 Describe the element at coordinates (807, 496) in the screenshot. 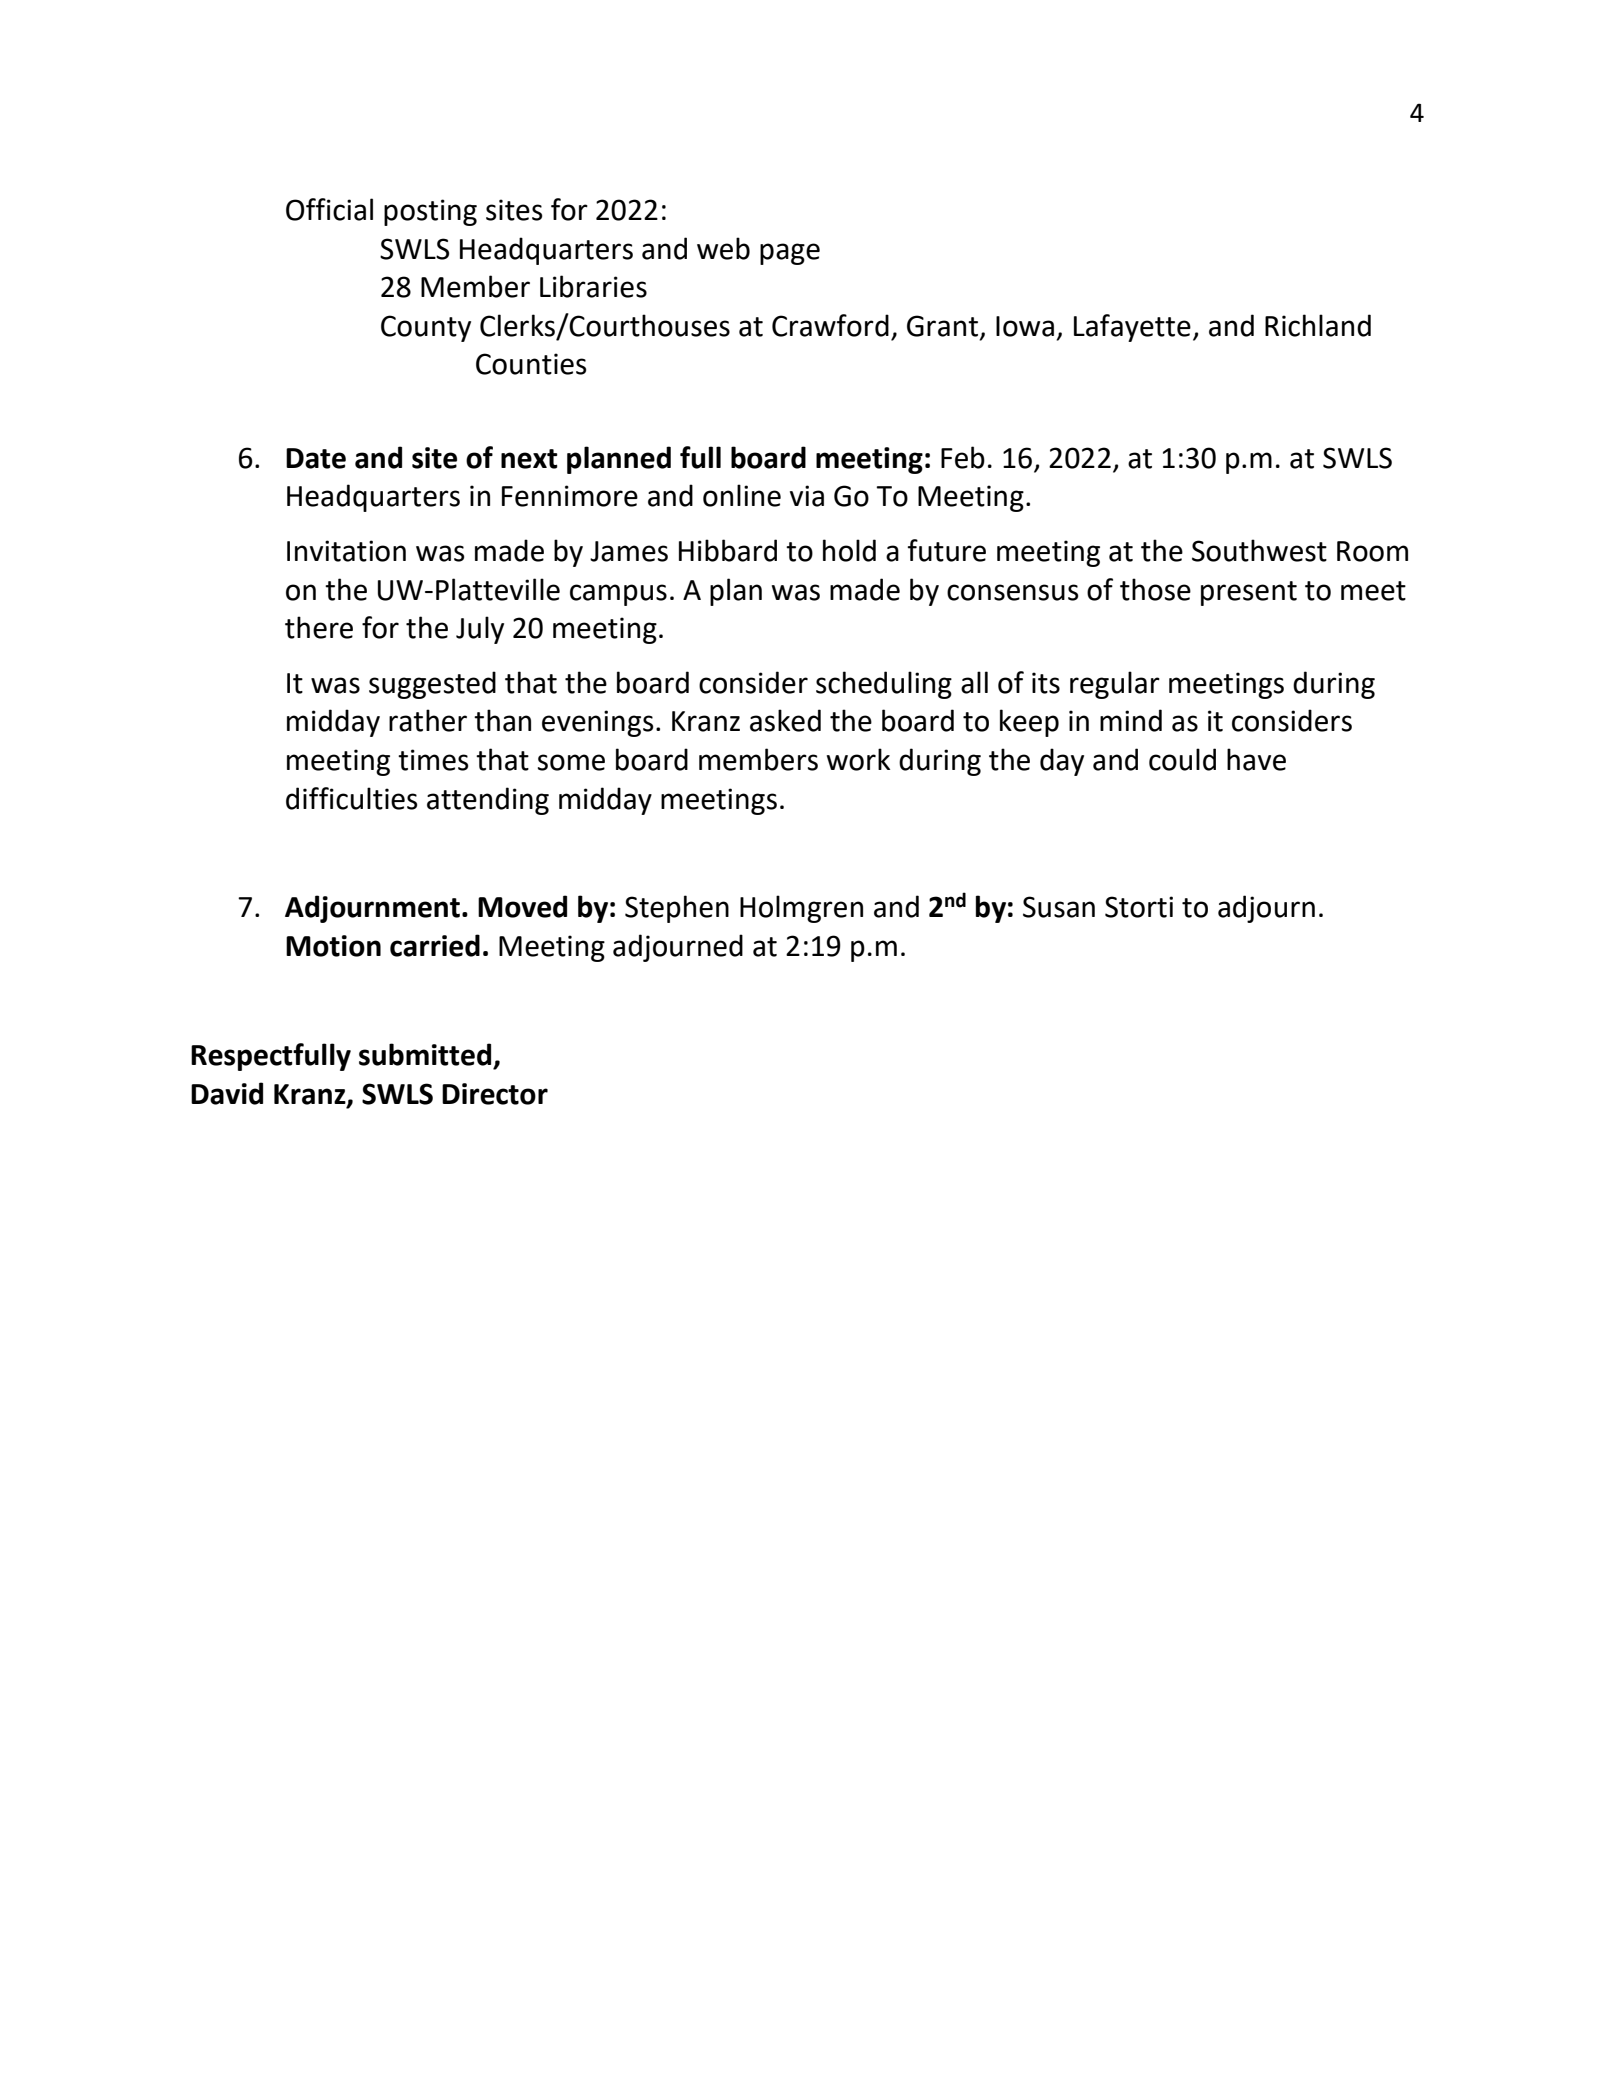

I see `via` at that location.
